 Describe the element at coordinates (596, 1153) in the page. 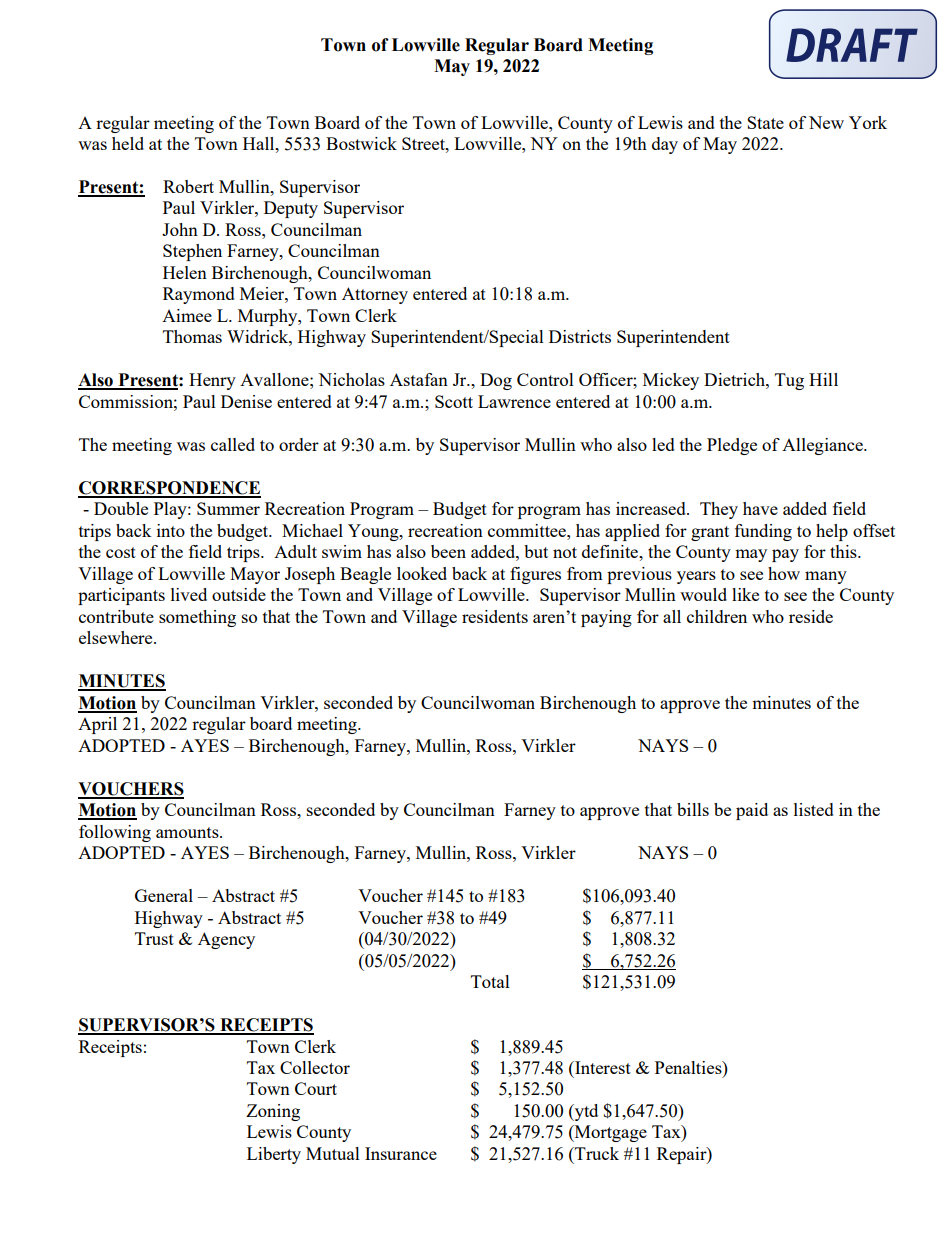

I see `Truck` at that location.
